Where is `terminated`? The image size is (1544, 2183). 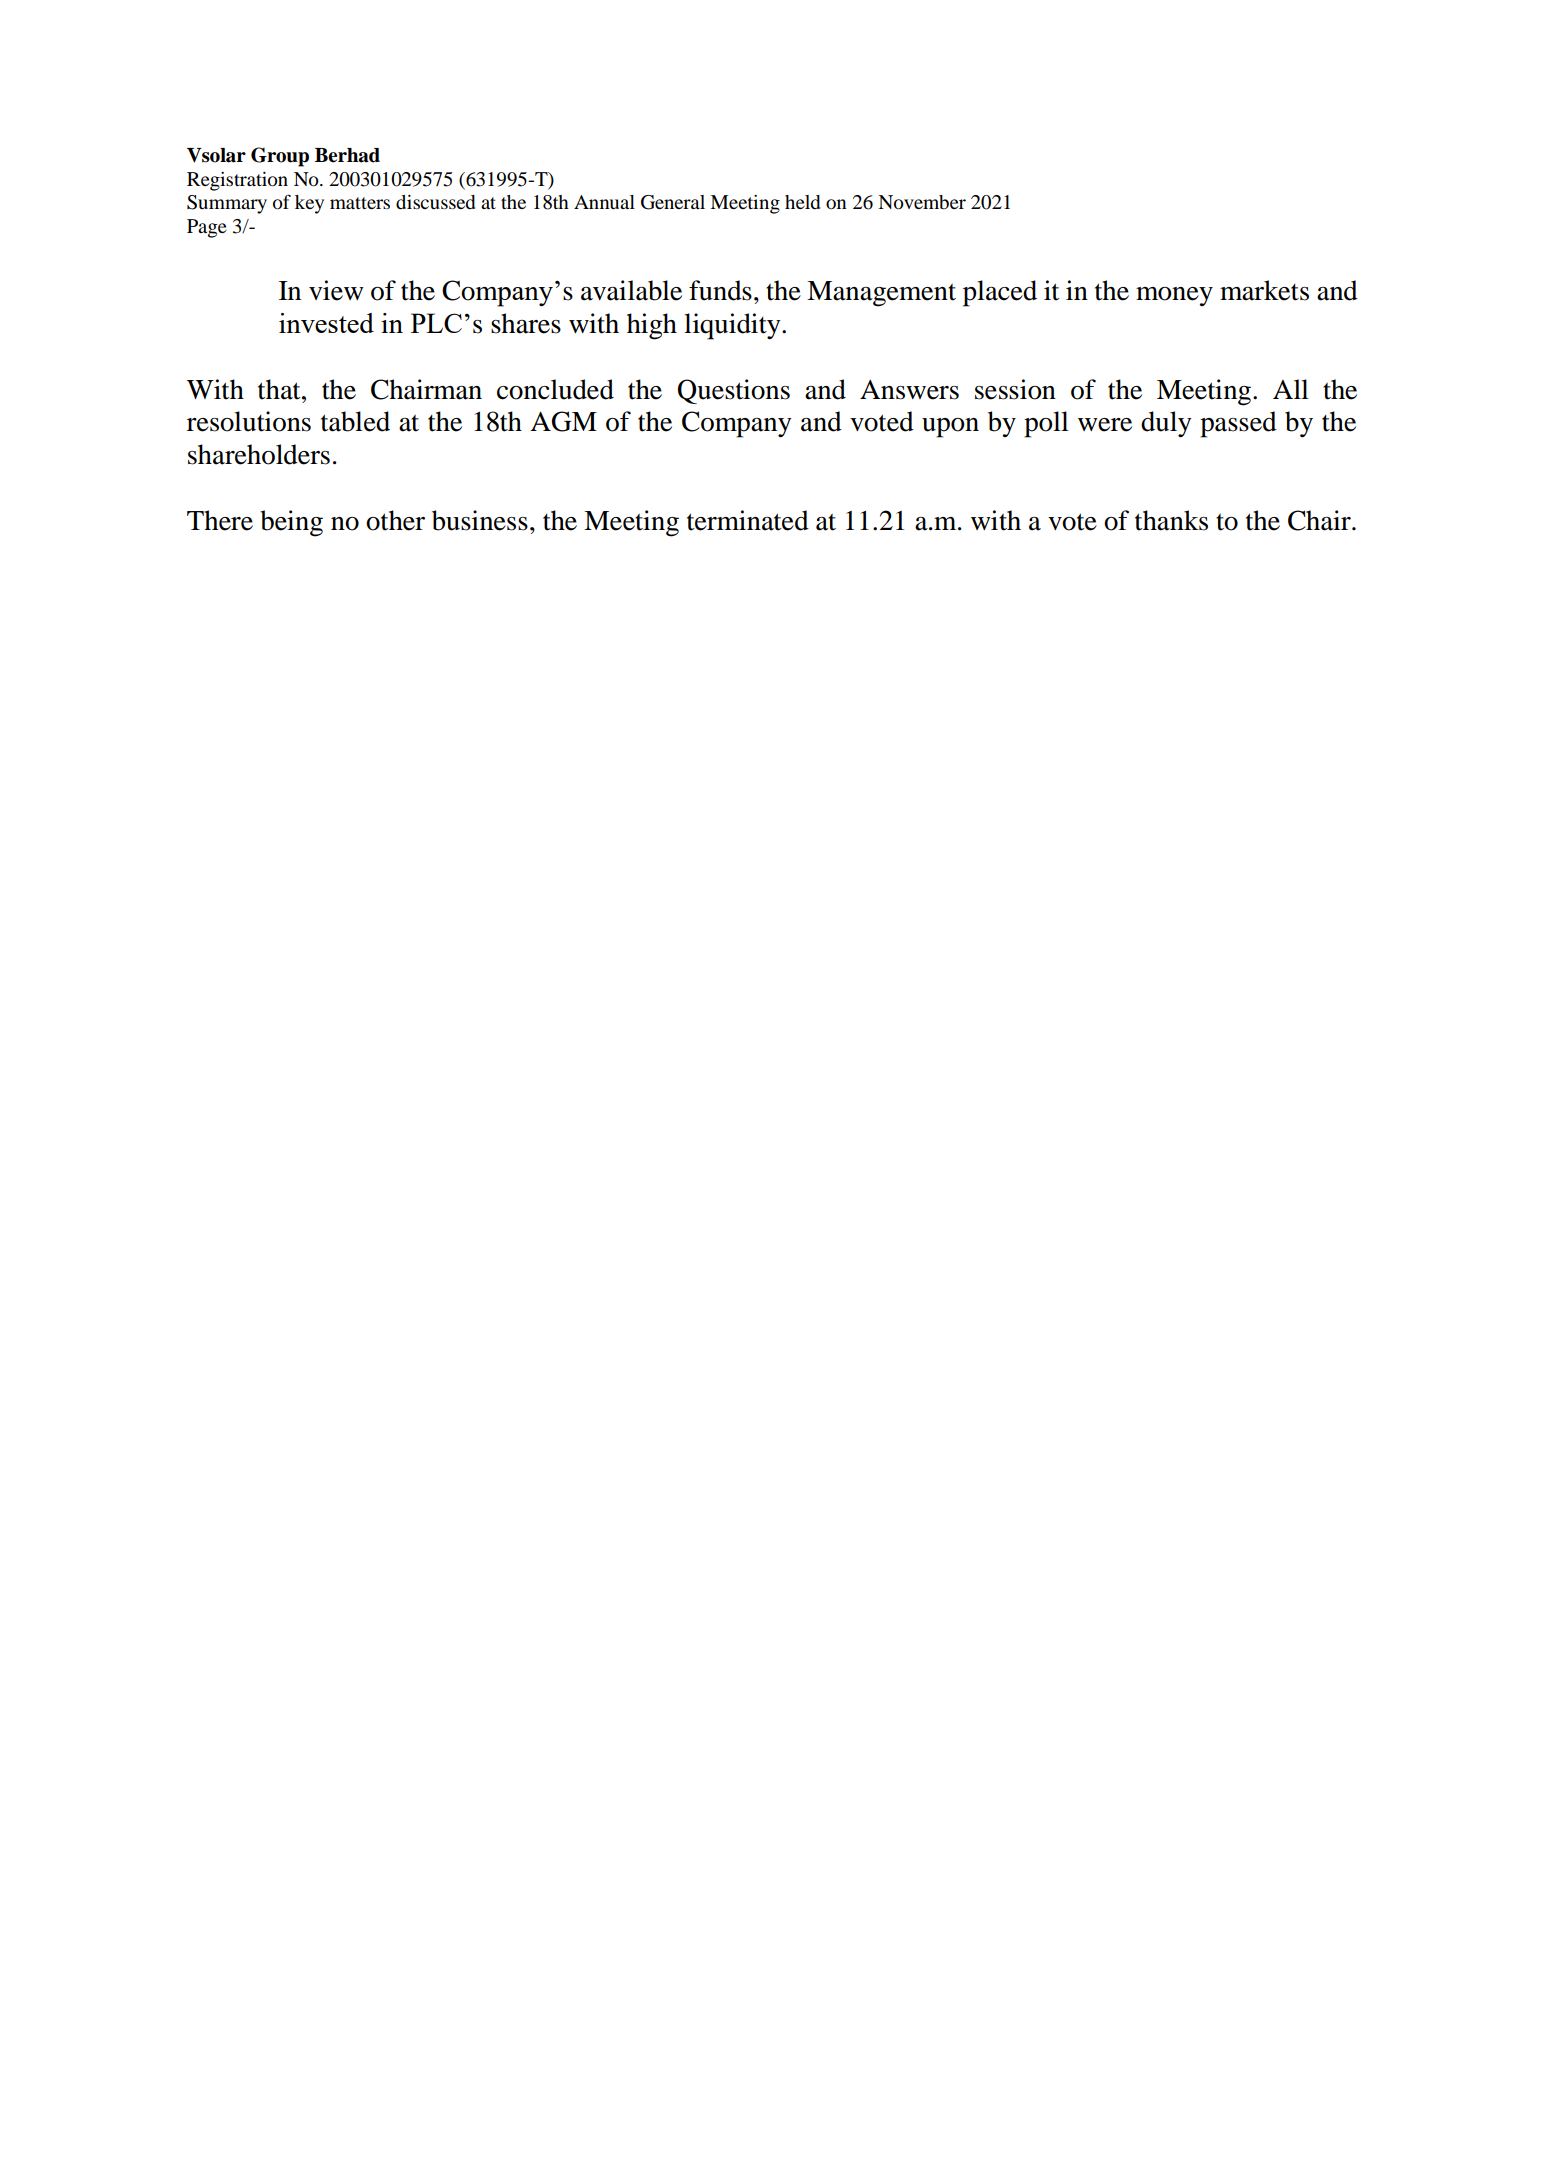
terminated is located at coordinates (748, 520).
